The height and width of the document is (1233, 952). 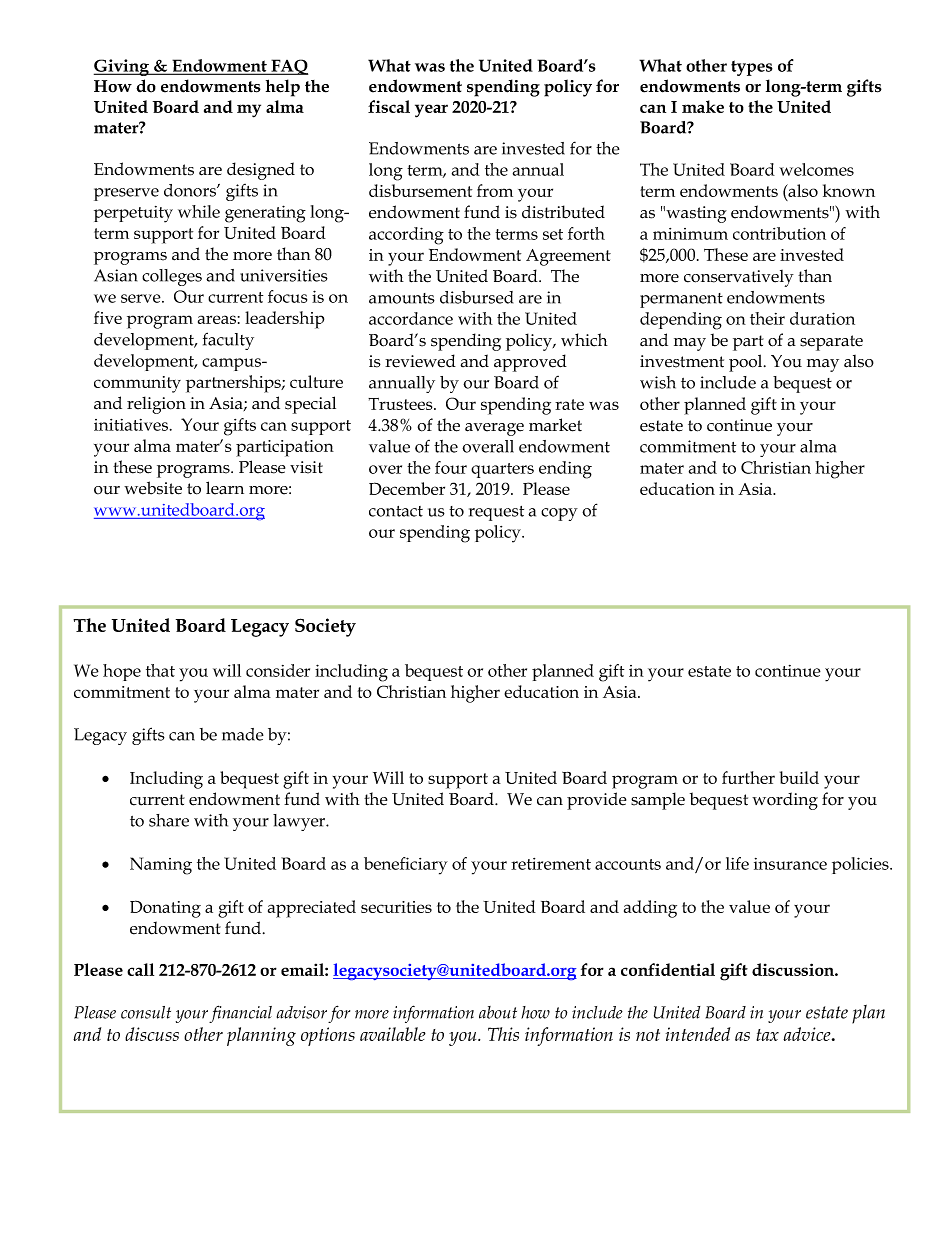 What do you see at coordinates (551, 864) in the document?
I see `retirement` at bounding box center [551, 864].
